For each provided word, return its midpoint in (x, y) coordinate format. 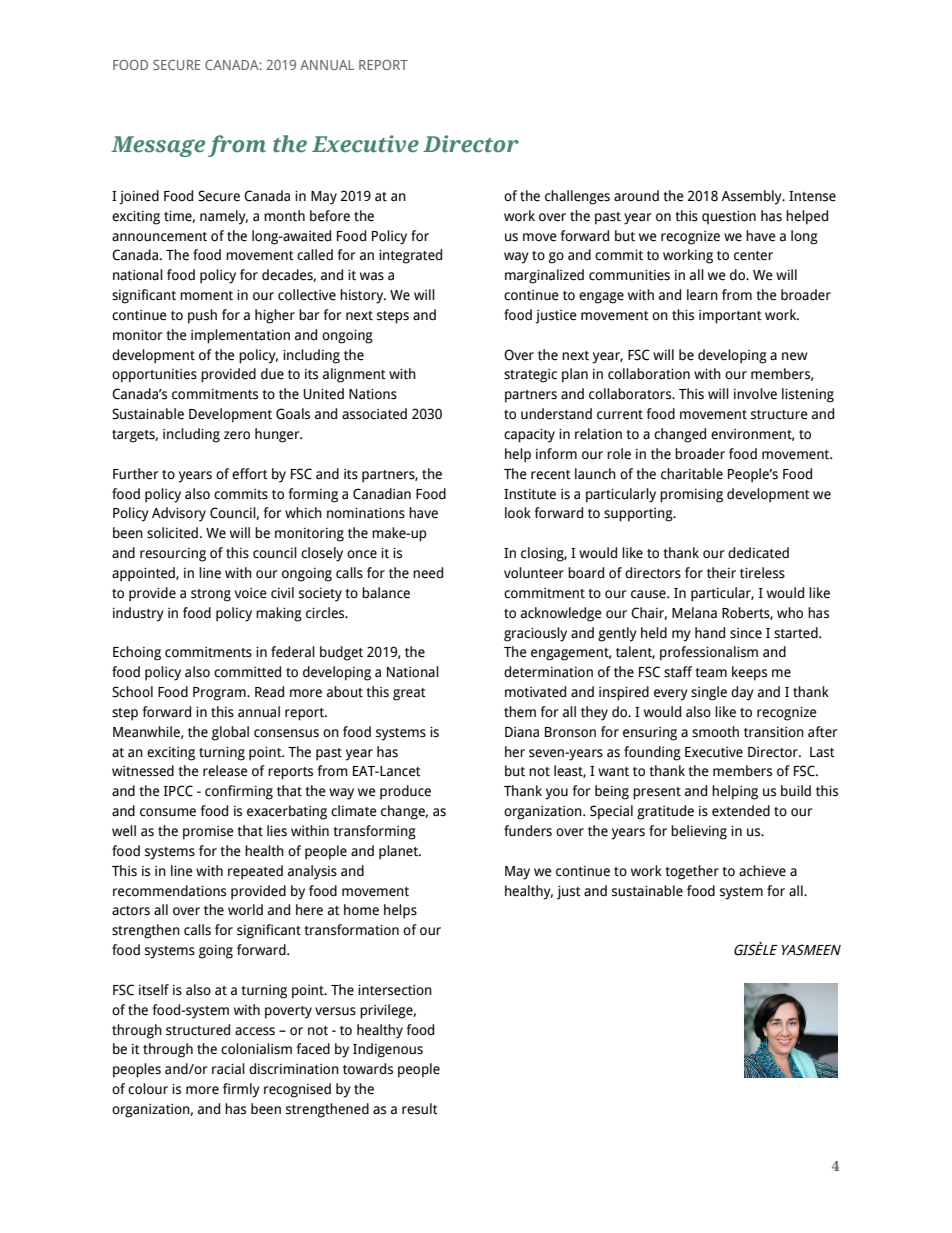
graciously (535, 634)
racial (228, 1069)
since (746, 633)
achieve (762, 871)
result (420, 1109)
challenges (577, 197)
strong (211, 595)
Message (158, 146)
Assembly (752, 197)
